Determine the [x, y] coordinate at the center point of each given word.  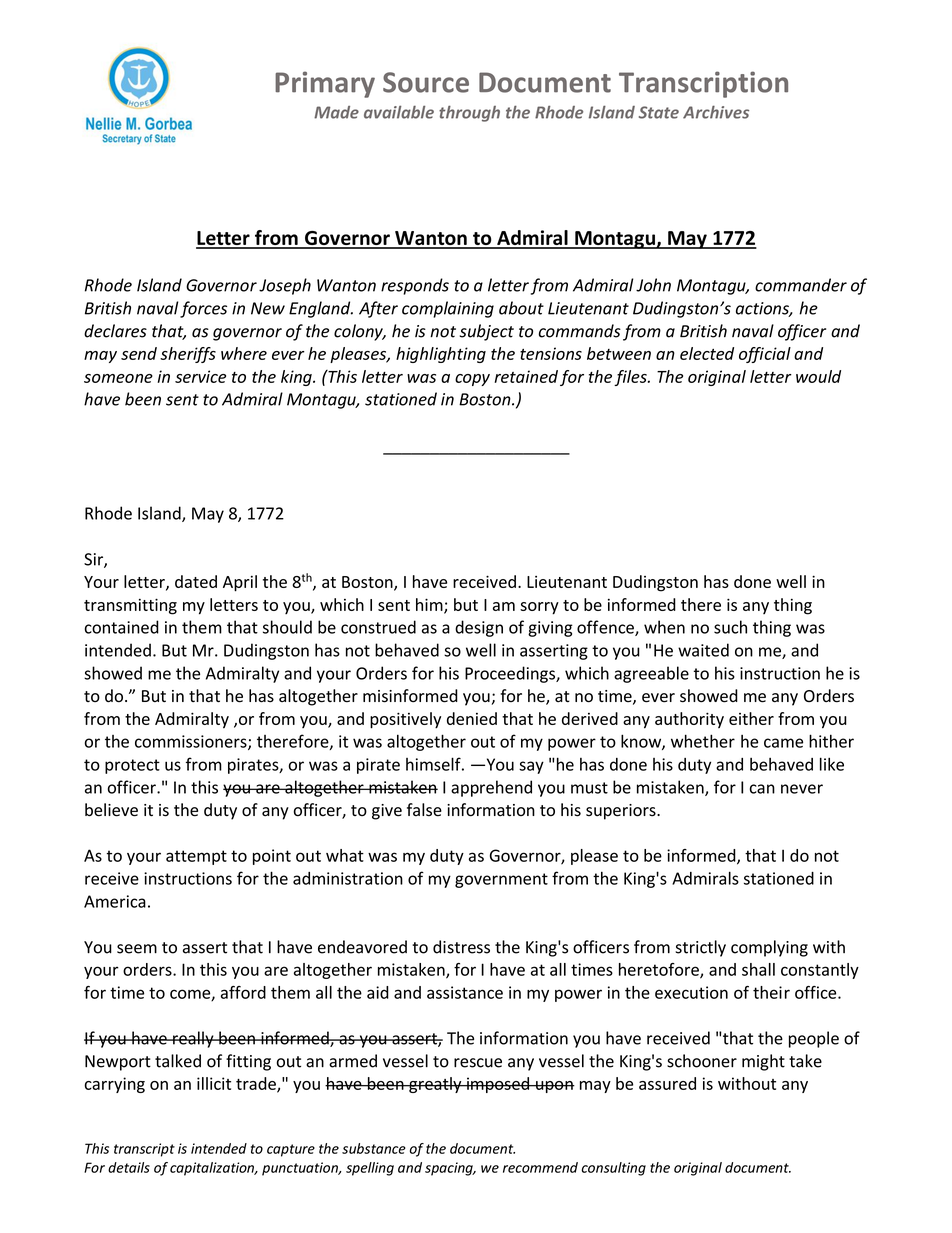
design [479, 628]
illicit [214, 1083]
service [200, 376]
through [469, 113]
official [765, 355]
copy [472, 380]
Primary [325, 84]
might [763, 1062]
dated [196, 581]
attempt [196, 857]
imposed [498, 1085]
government [501, 880]
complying [769, 948]
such [730, 627]
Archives [716, 112]
